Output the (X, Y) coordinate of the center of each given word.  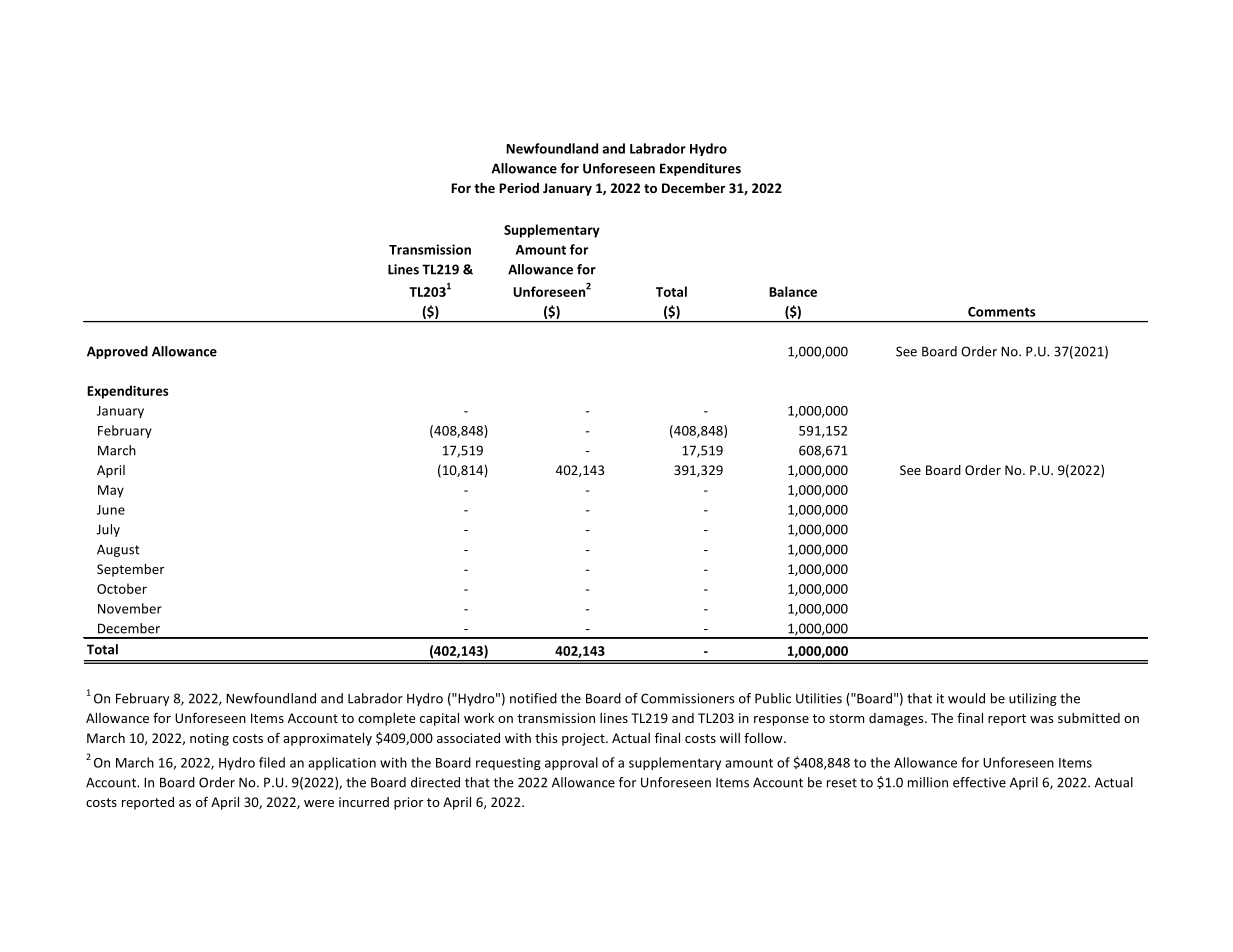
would (966, 698)
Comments (1002, 312)
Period (519, 188)
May (111, 491)
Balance (793, 291)
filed (272, 762)
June (111, 510)
